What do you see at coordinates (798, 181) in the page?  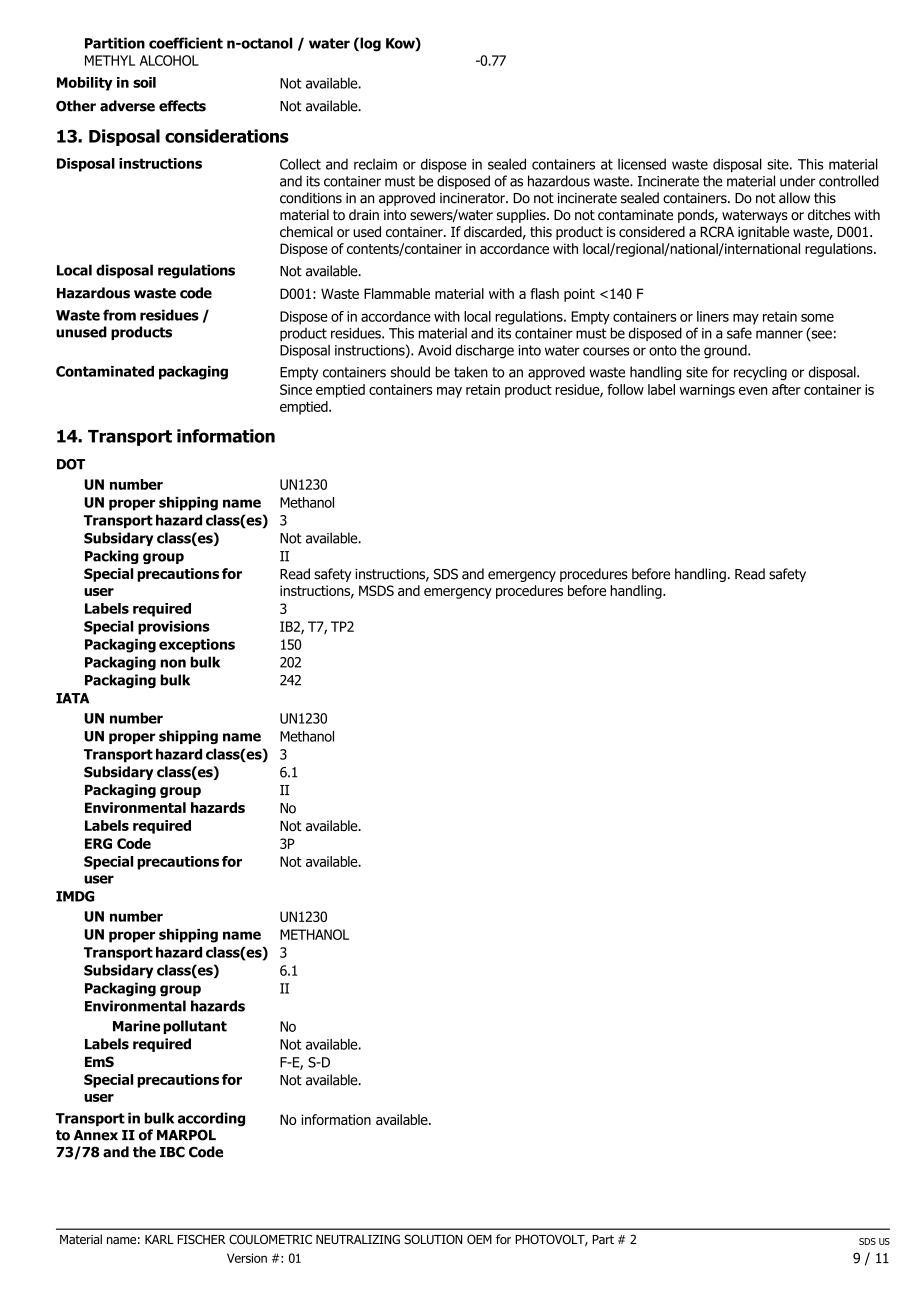 I see `under` at bounding box center [798, 181].
